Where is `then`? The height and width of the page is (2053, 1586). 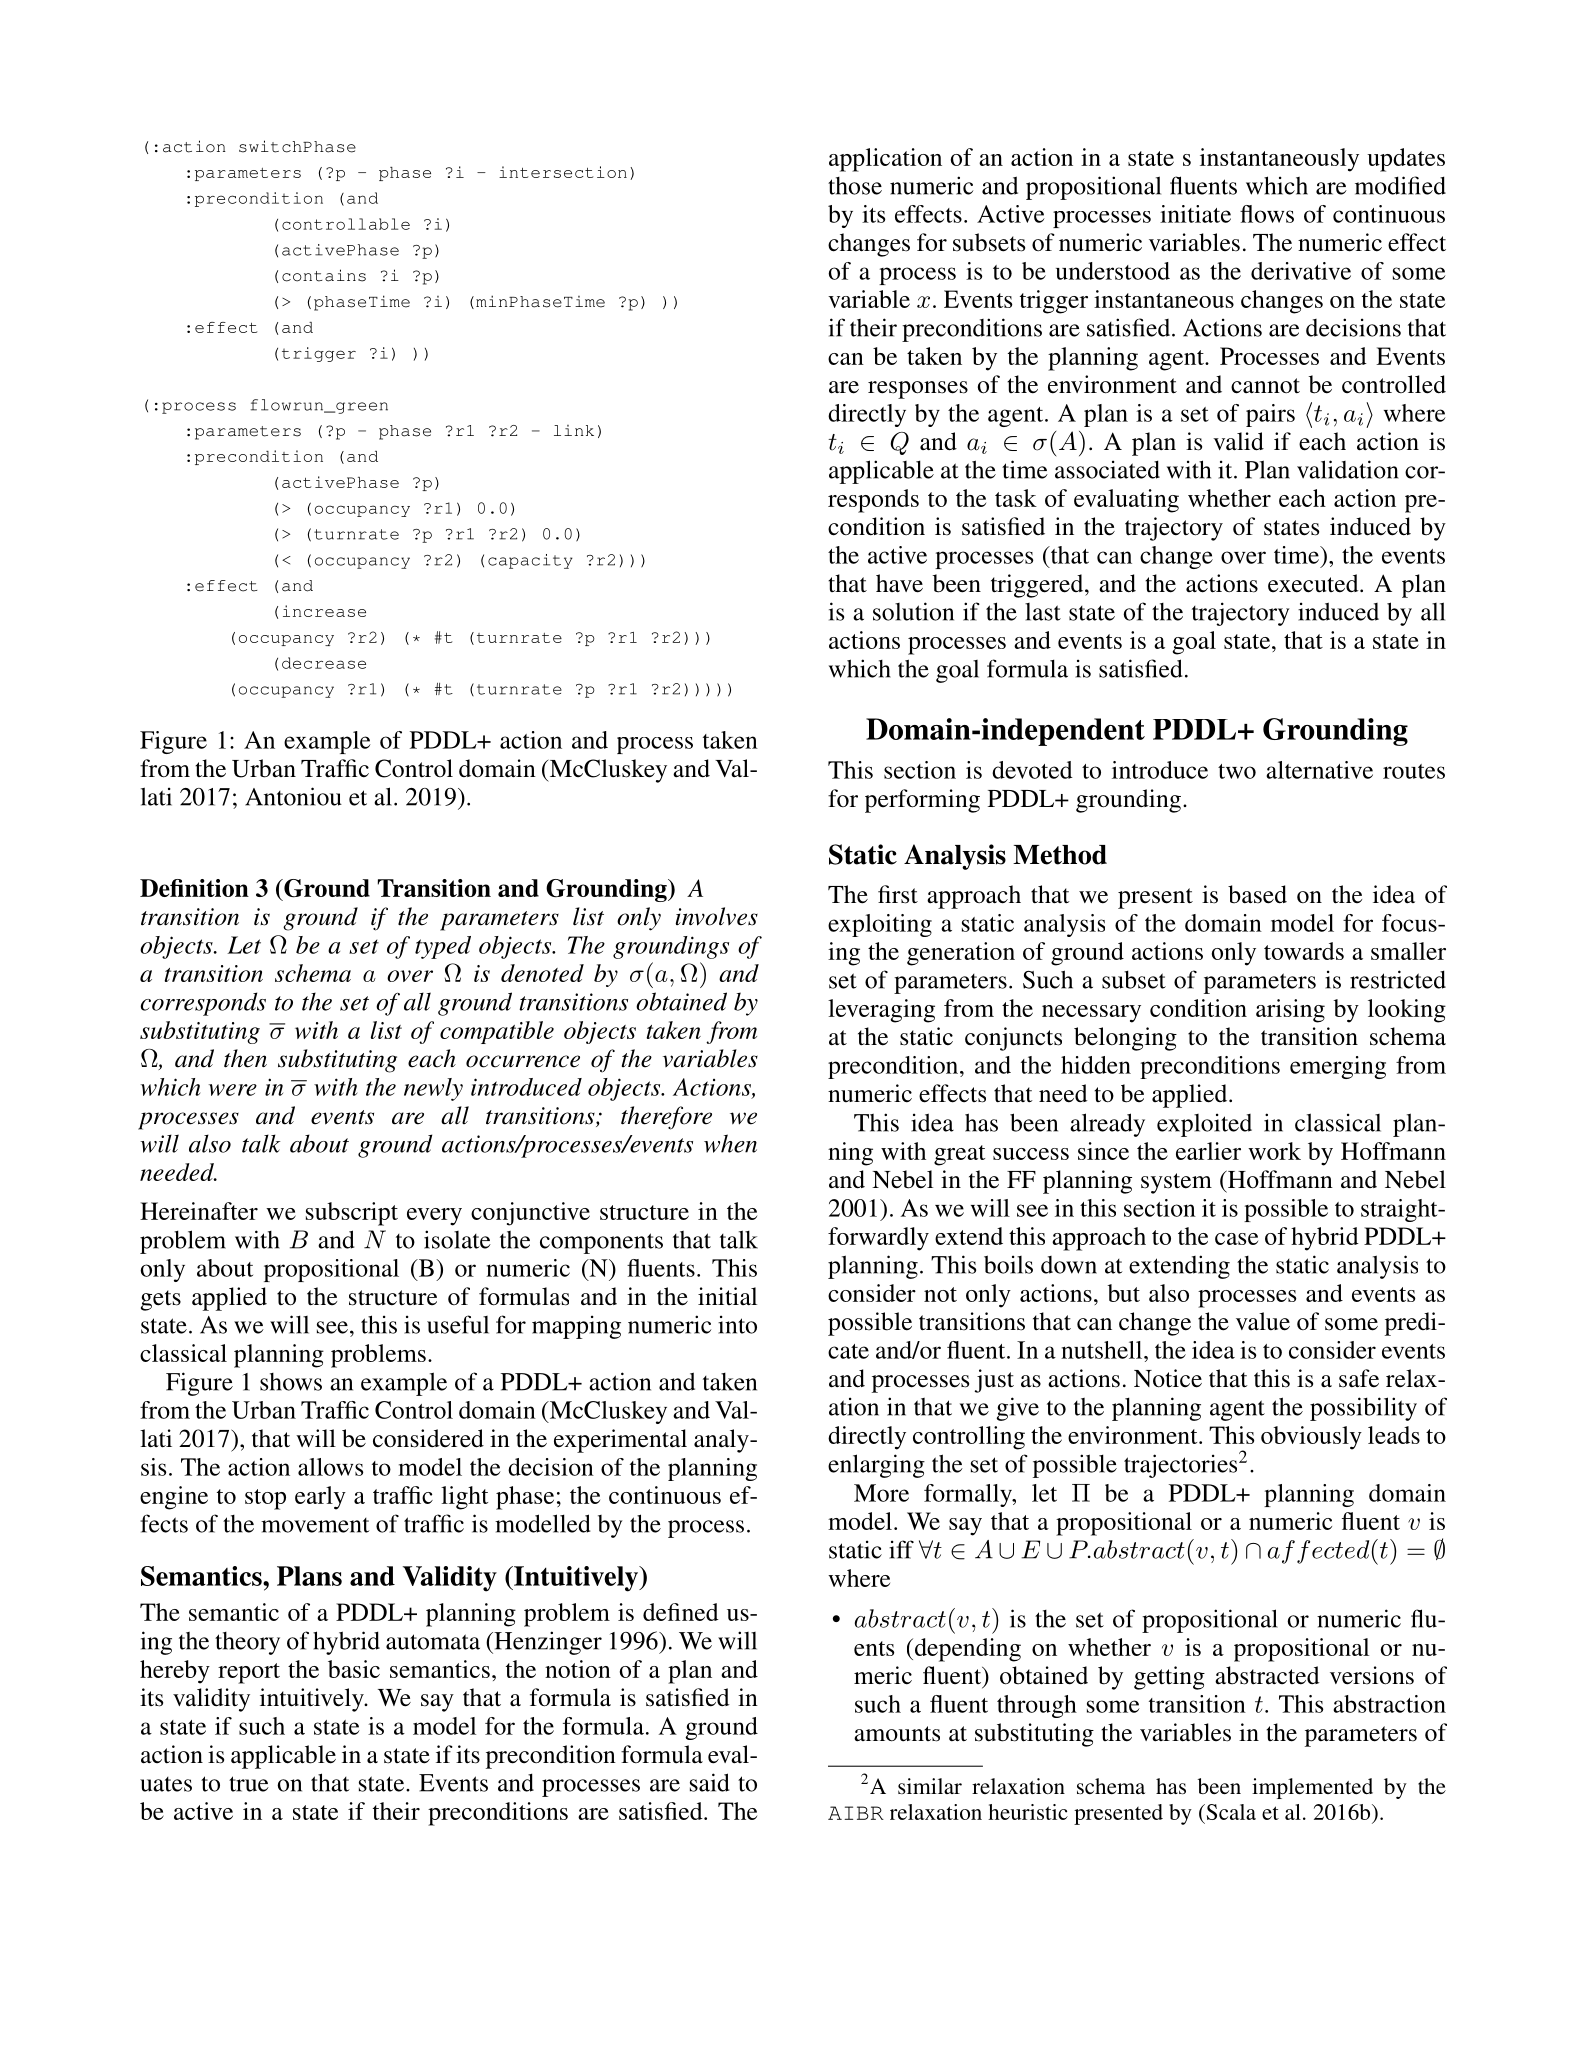 then is located at coordinates (245, 1058).
